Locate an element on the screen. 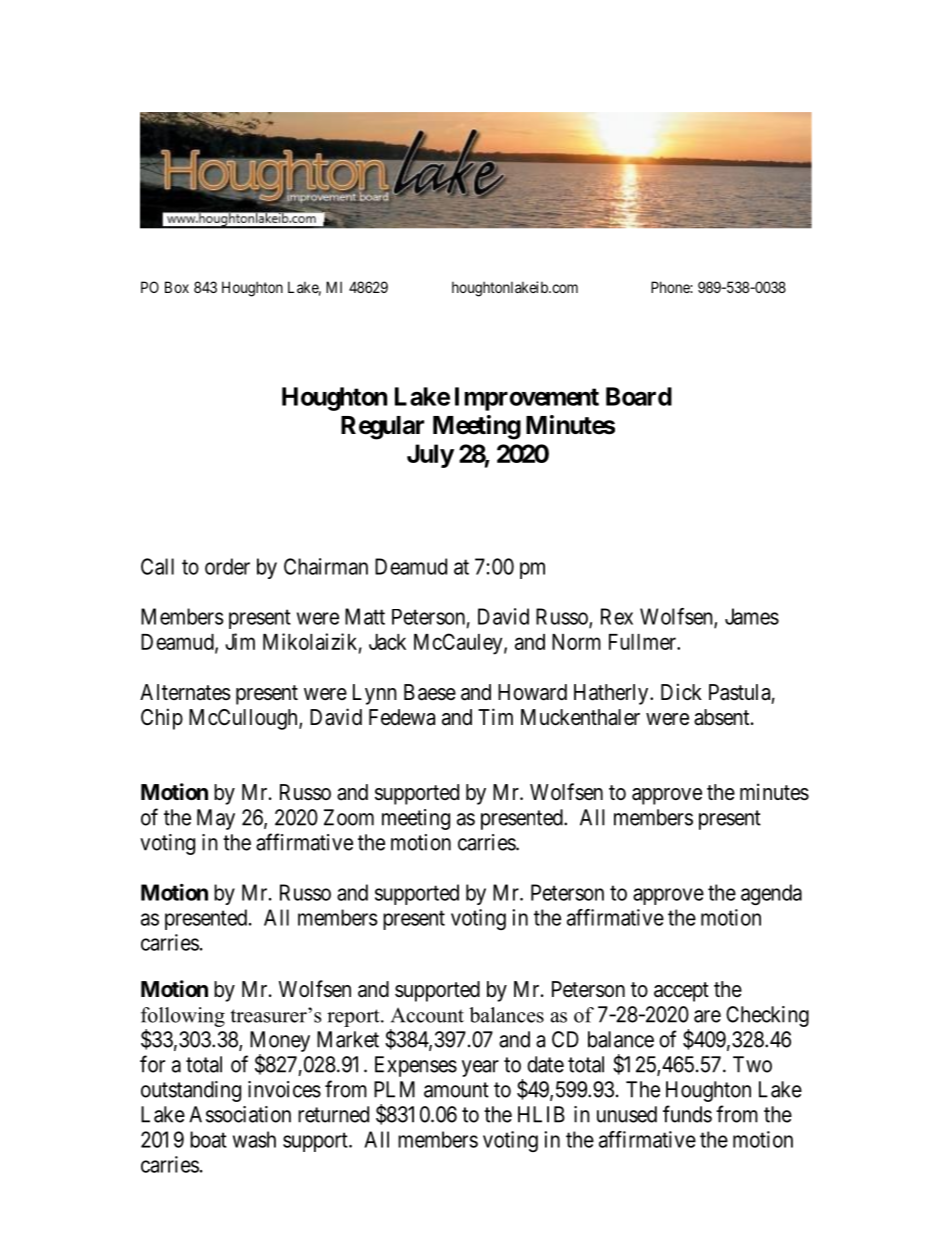  Matt is located at coordinates (365, 616).
